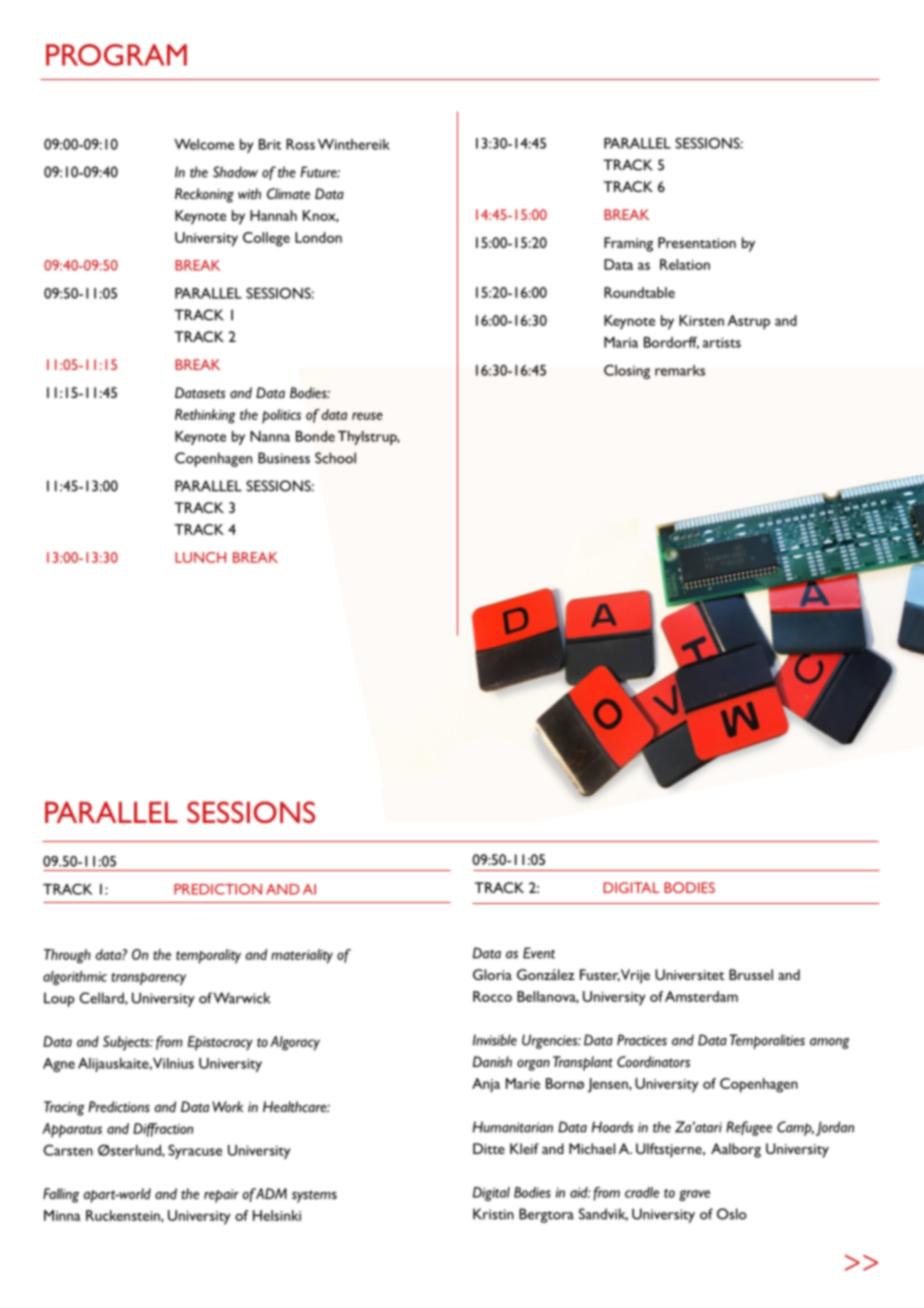 Image resolution: width=924 pixels, height=1308 pixels. Describe the element at coordinates (493, 1214) in the page. I see `Kristin` at that location.
